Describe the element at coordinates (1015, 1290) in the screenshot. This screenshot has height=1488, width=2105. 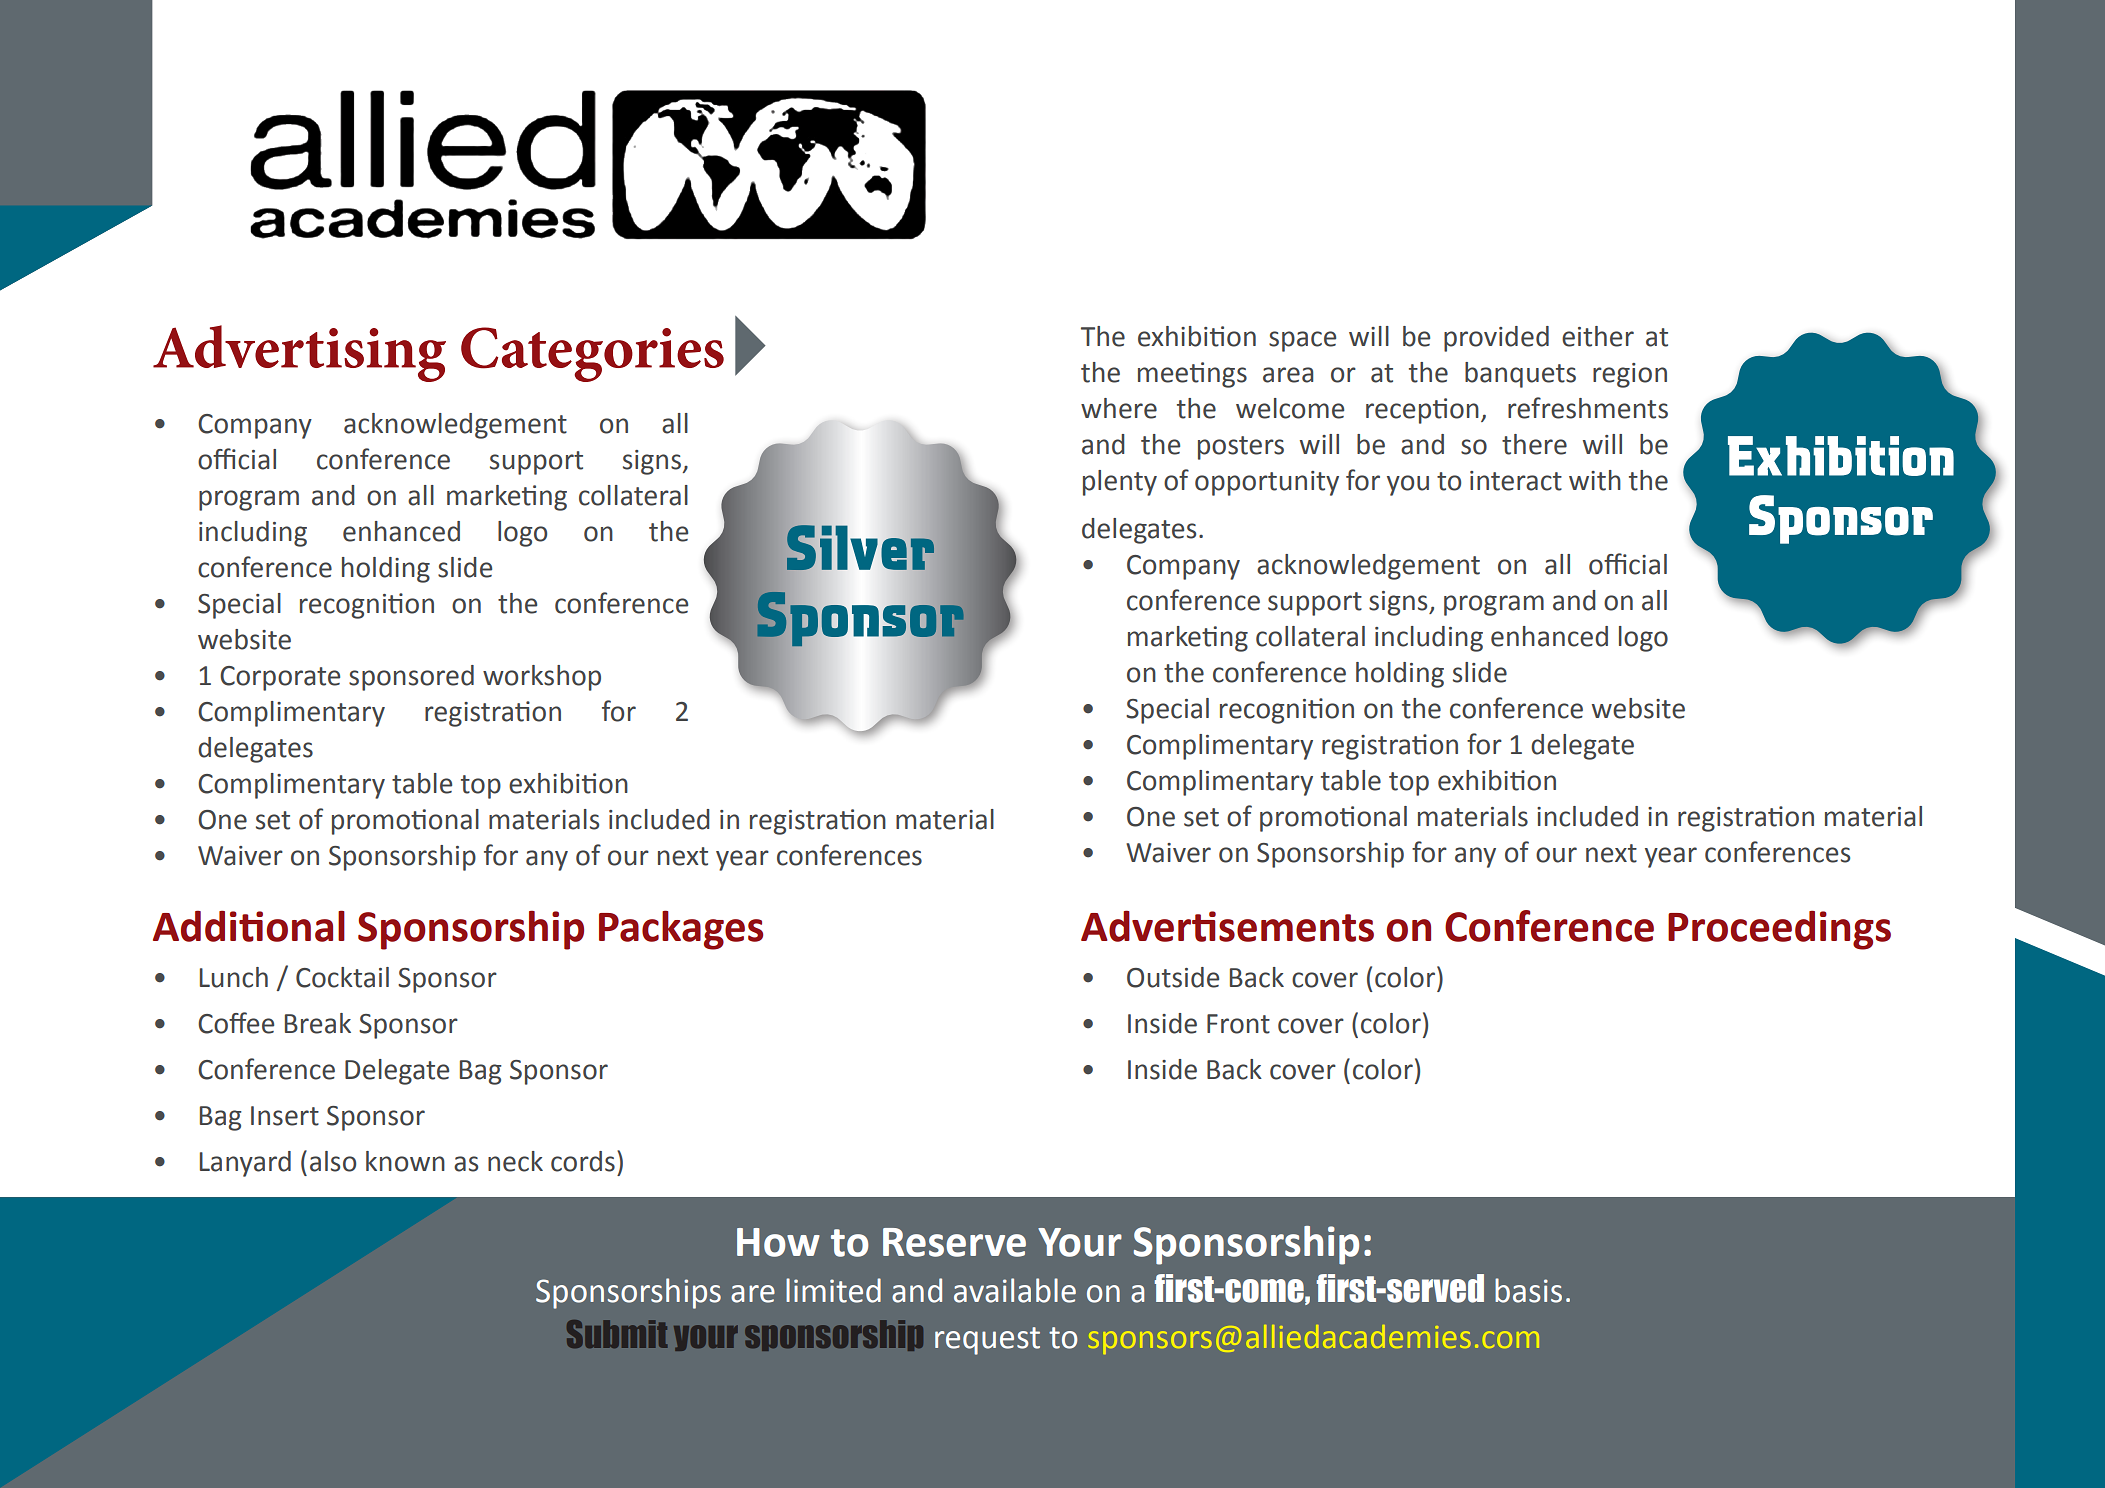
I see `available` at that location.
